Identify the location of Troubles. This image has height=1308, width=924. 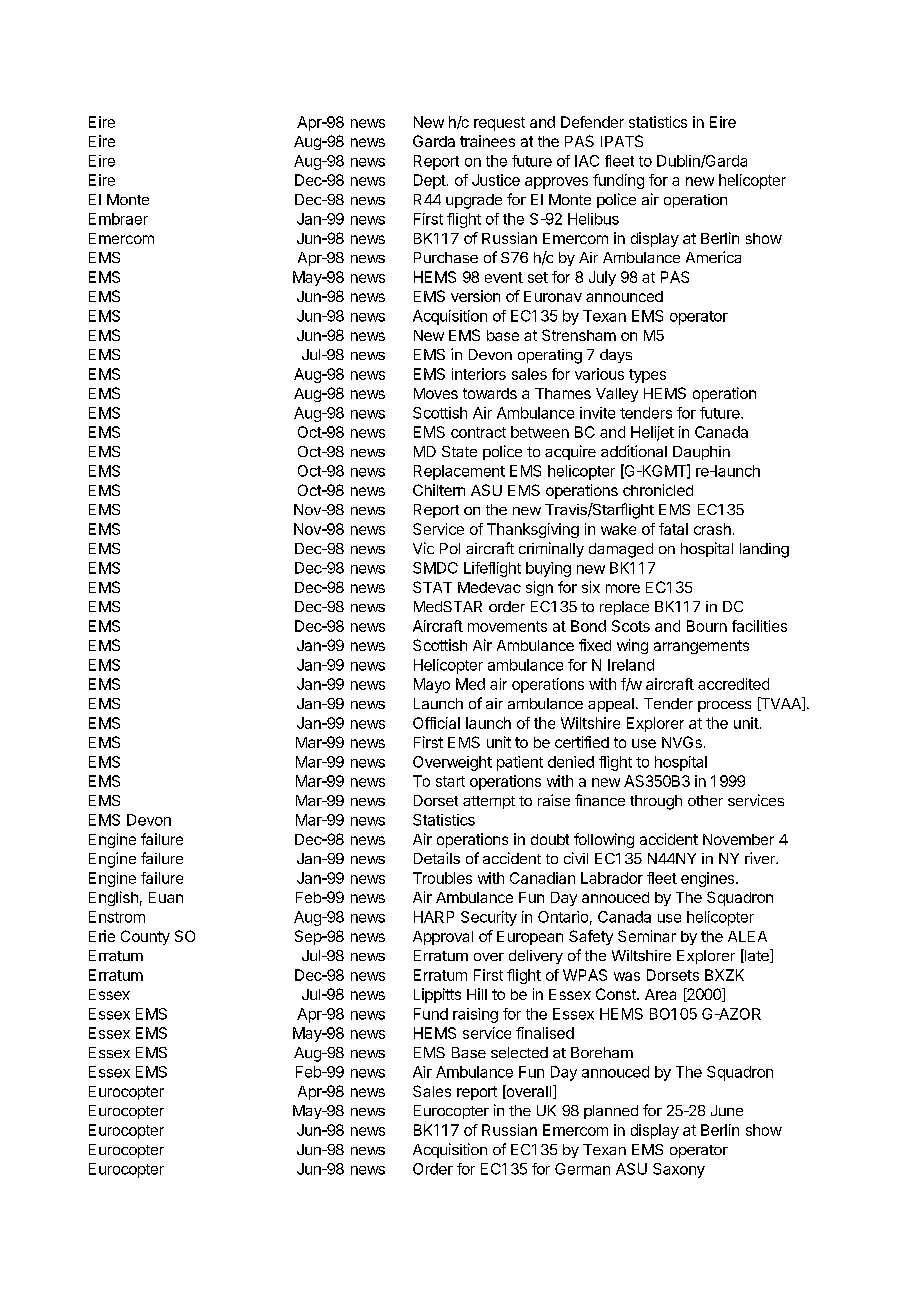
(442, 878).
